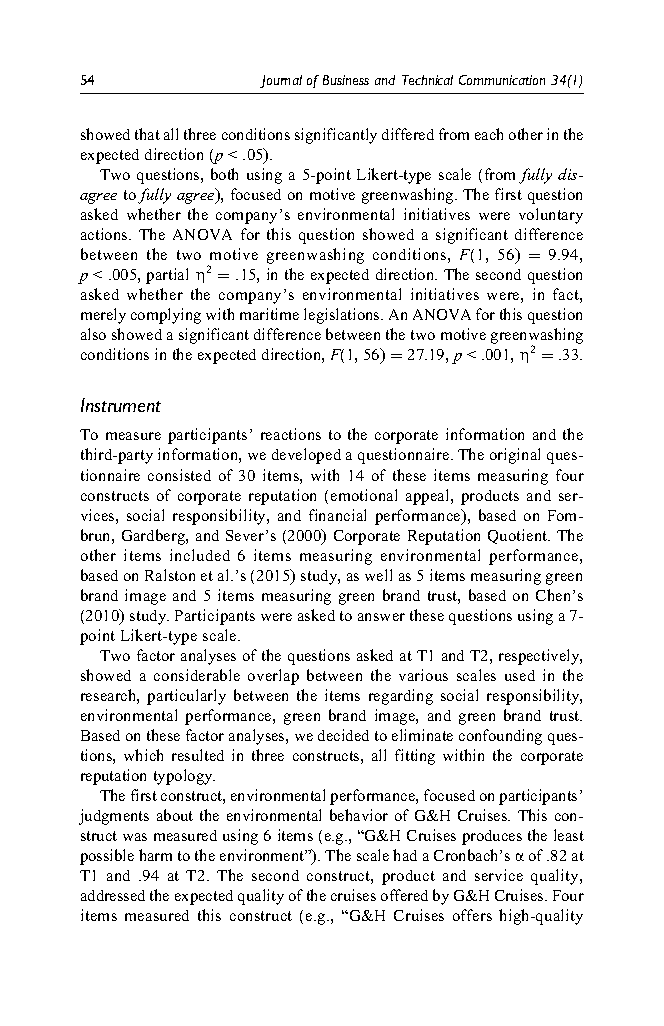  Describe the element at coordinates (519, 536) in the screenshot. I see `Quotient` at that location.
